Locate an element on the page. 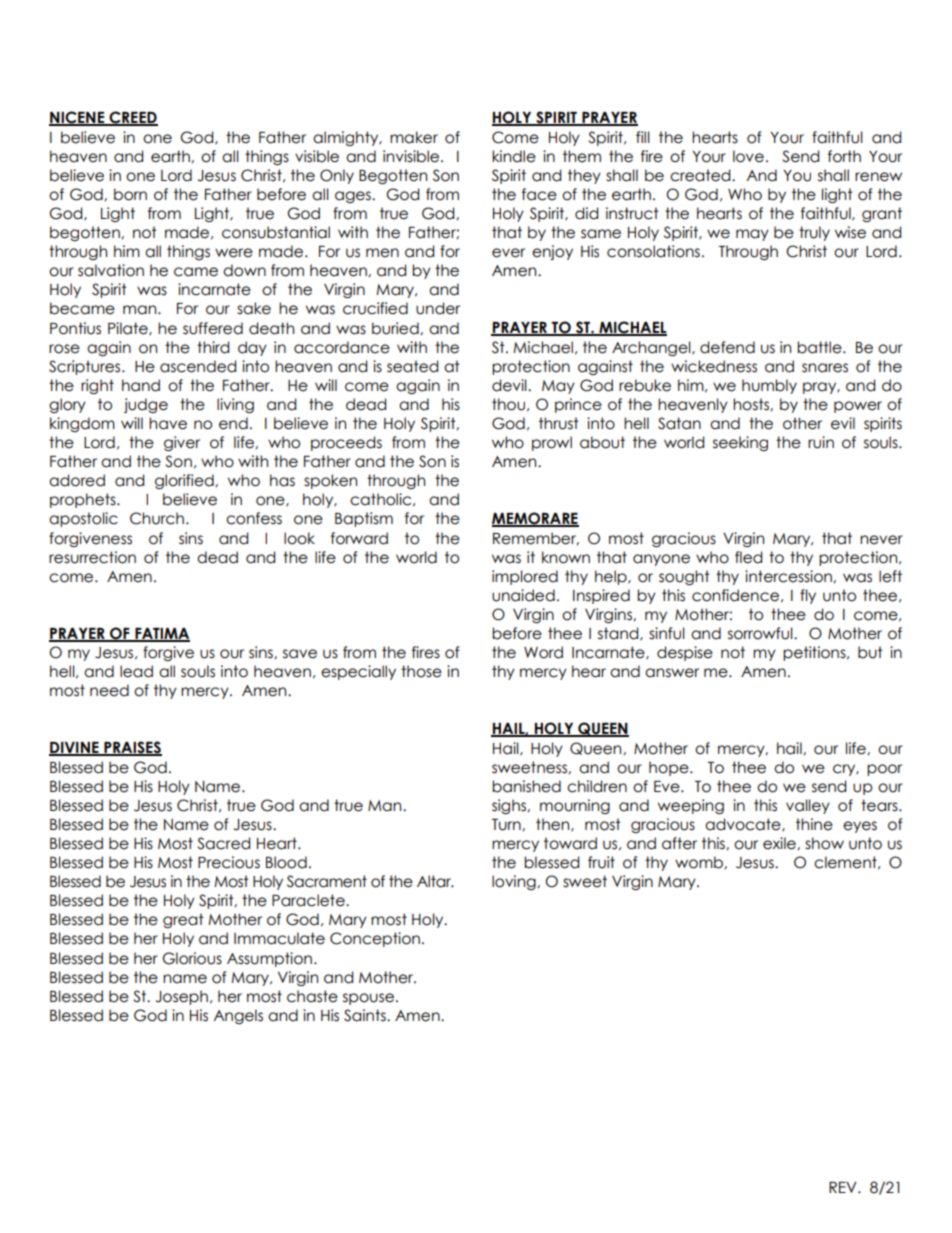 The height and width of the document is (1233, 952). love is located at coordinates (748, 156).
